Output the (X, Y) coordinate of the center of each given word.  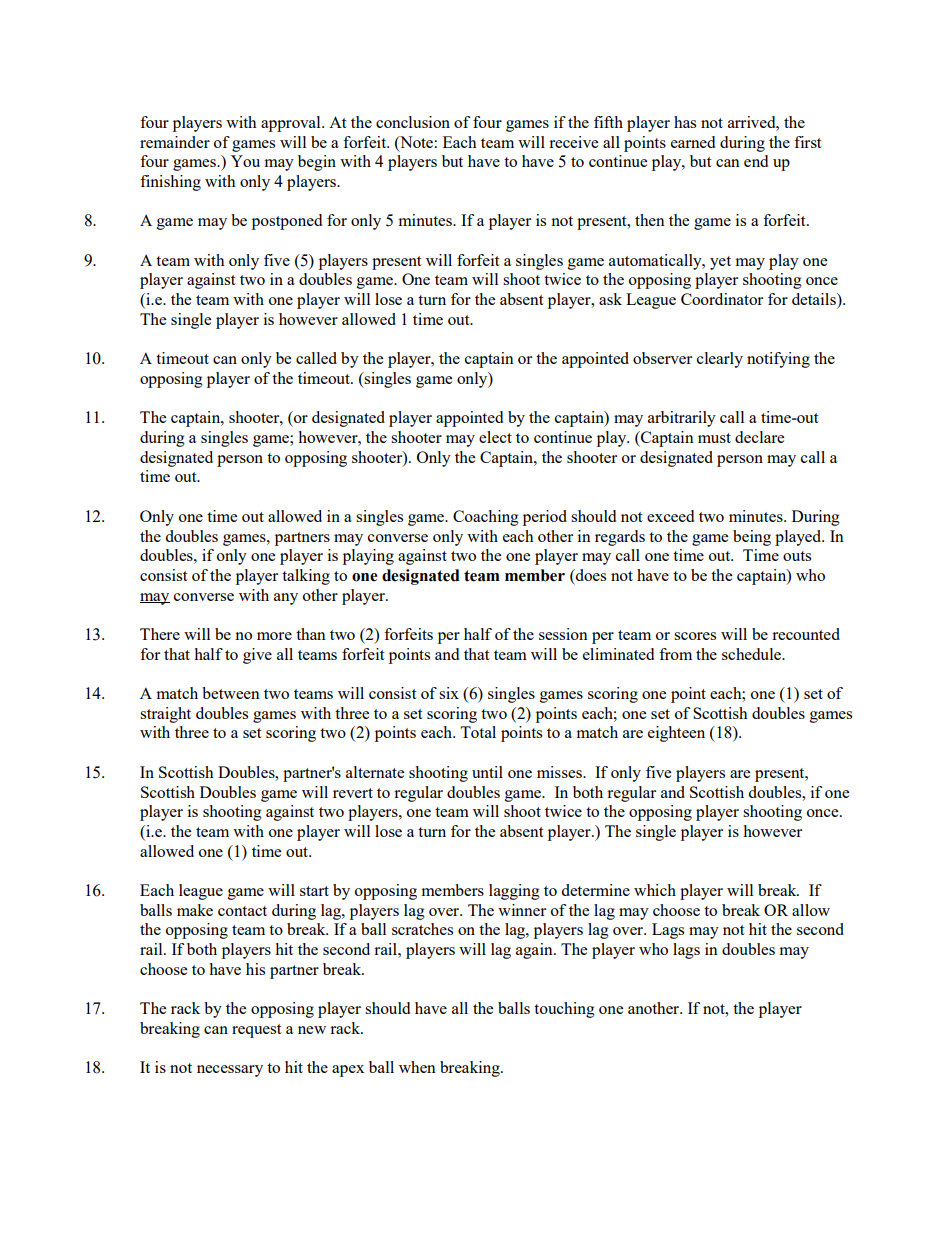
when (417, 1067)
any (286, 599)
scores (695, 636)
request (256, 1031)
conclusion (413, 122)
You (245, 161)
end (756, 161)
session (563, 634)
